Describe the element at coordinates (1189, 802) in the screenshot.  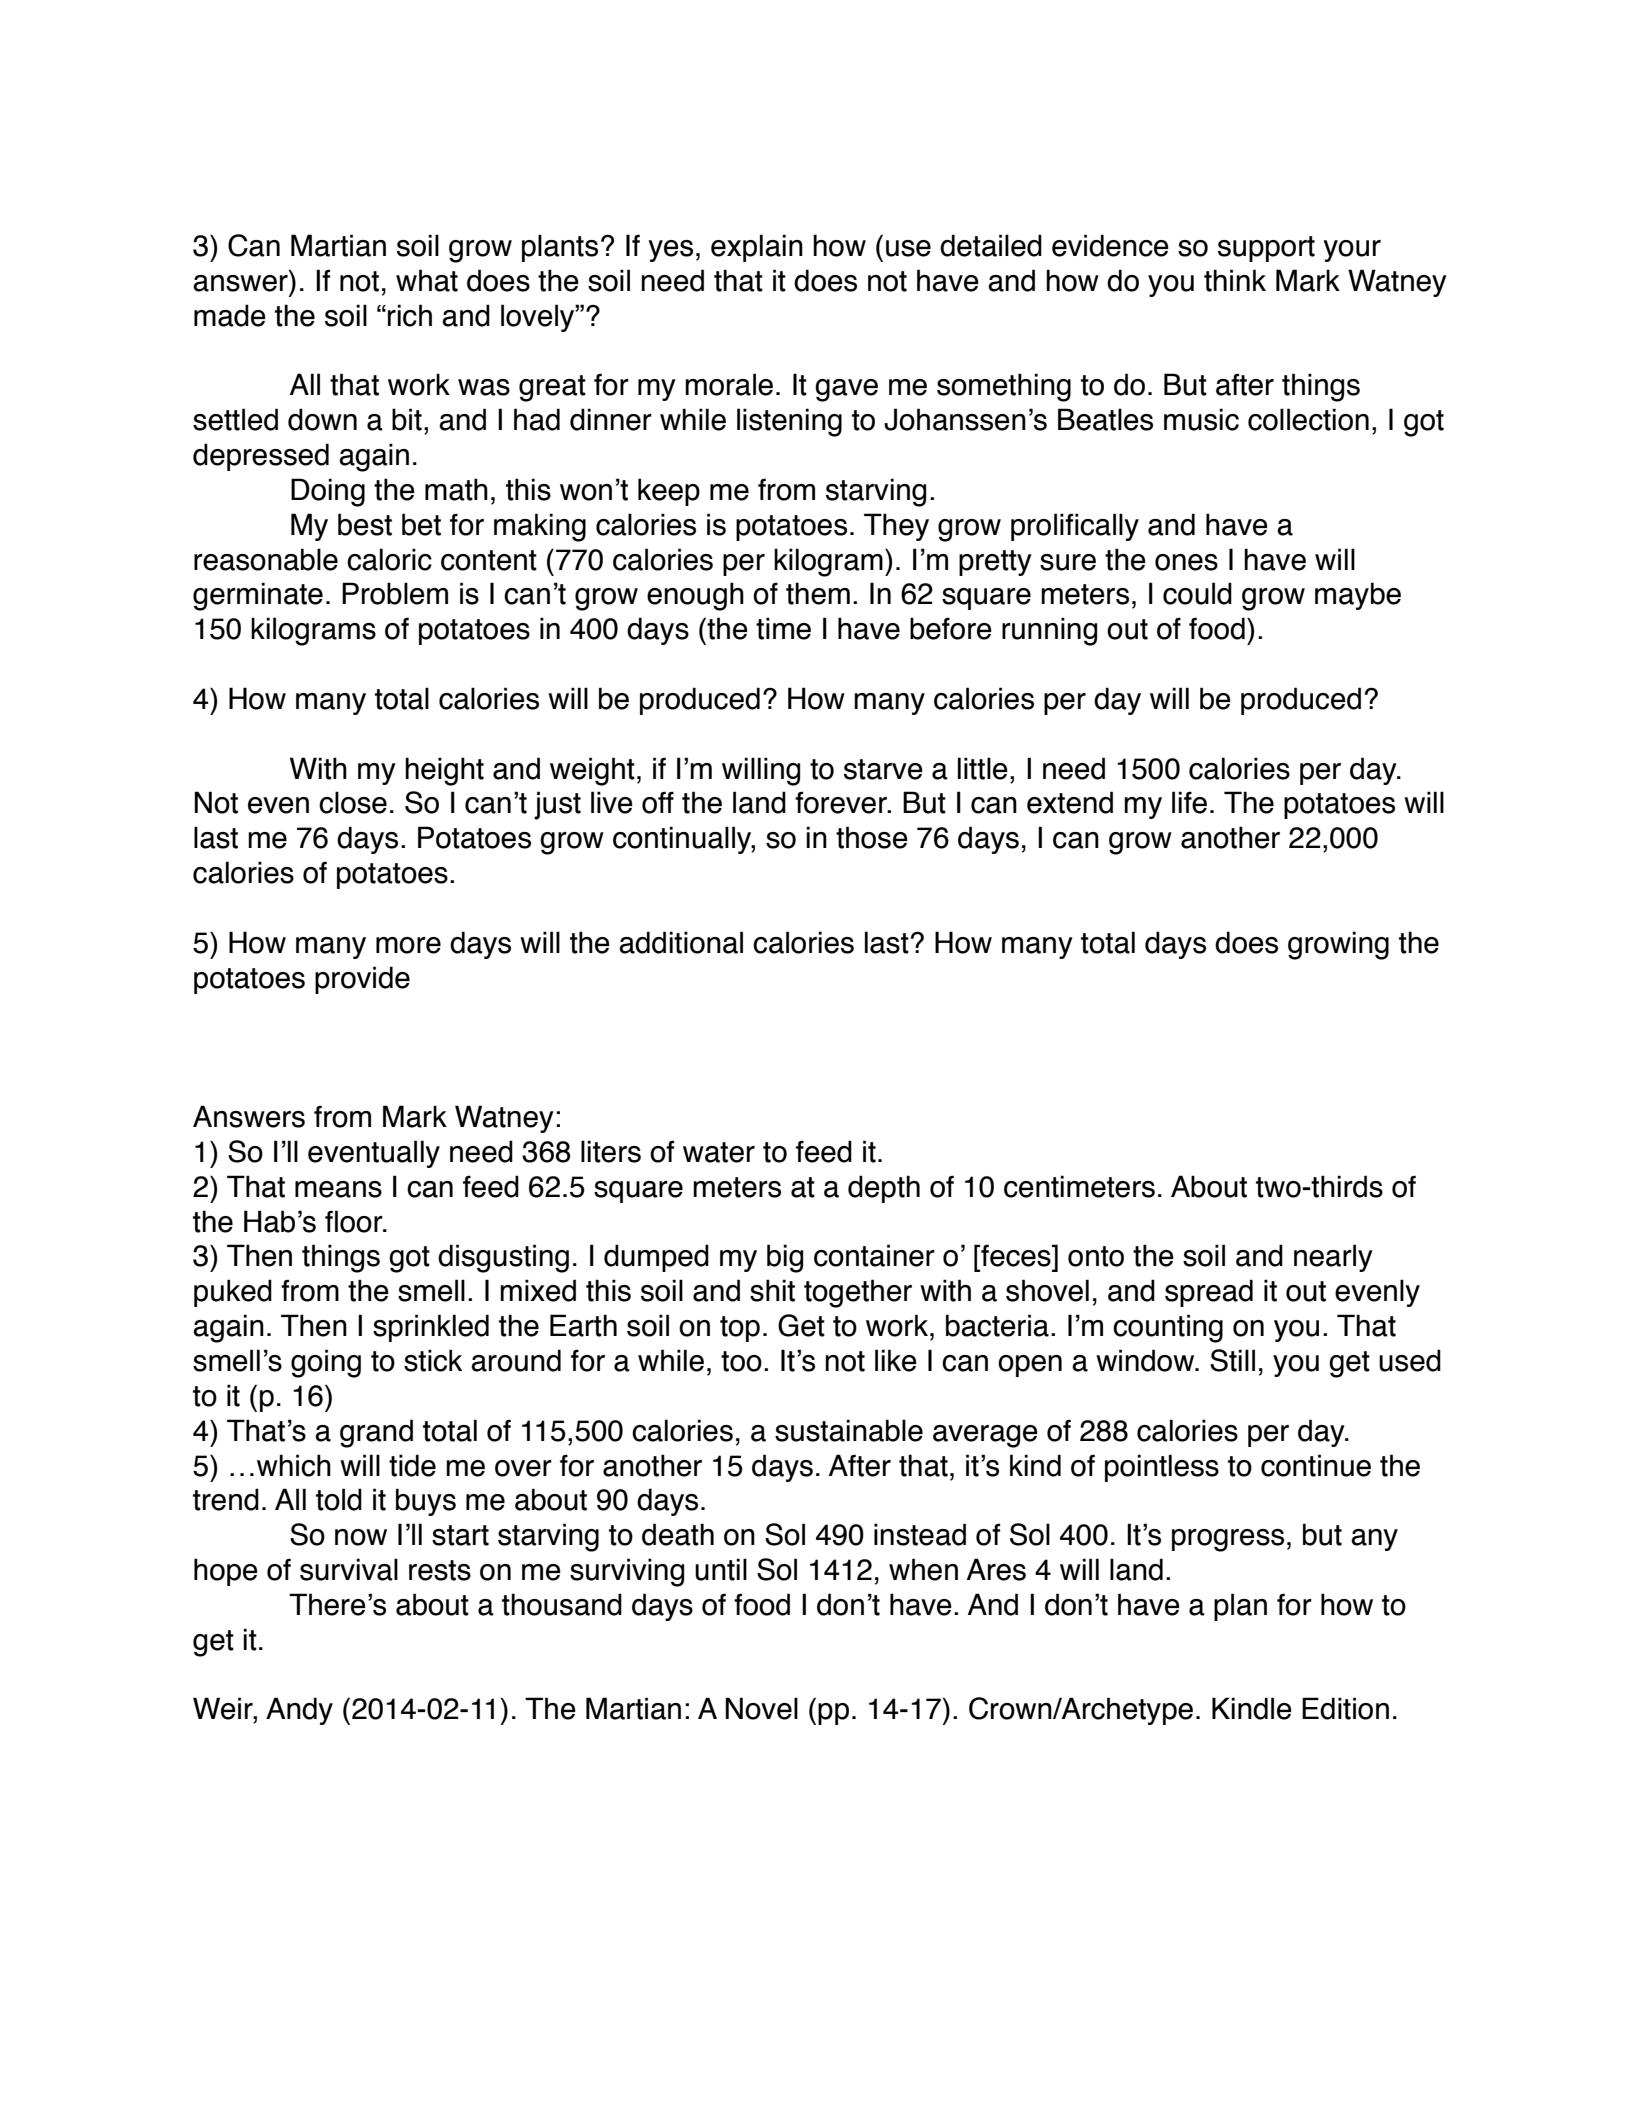
I see `life` at that location.
